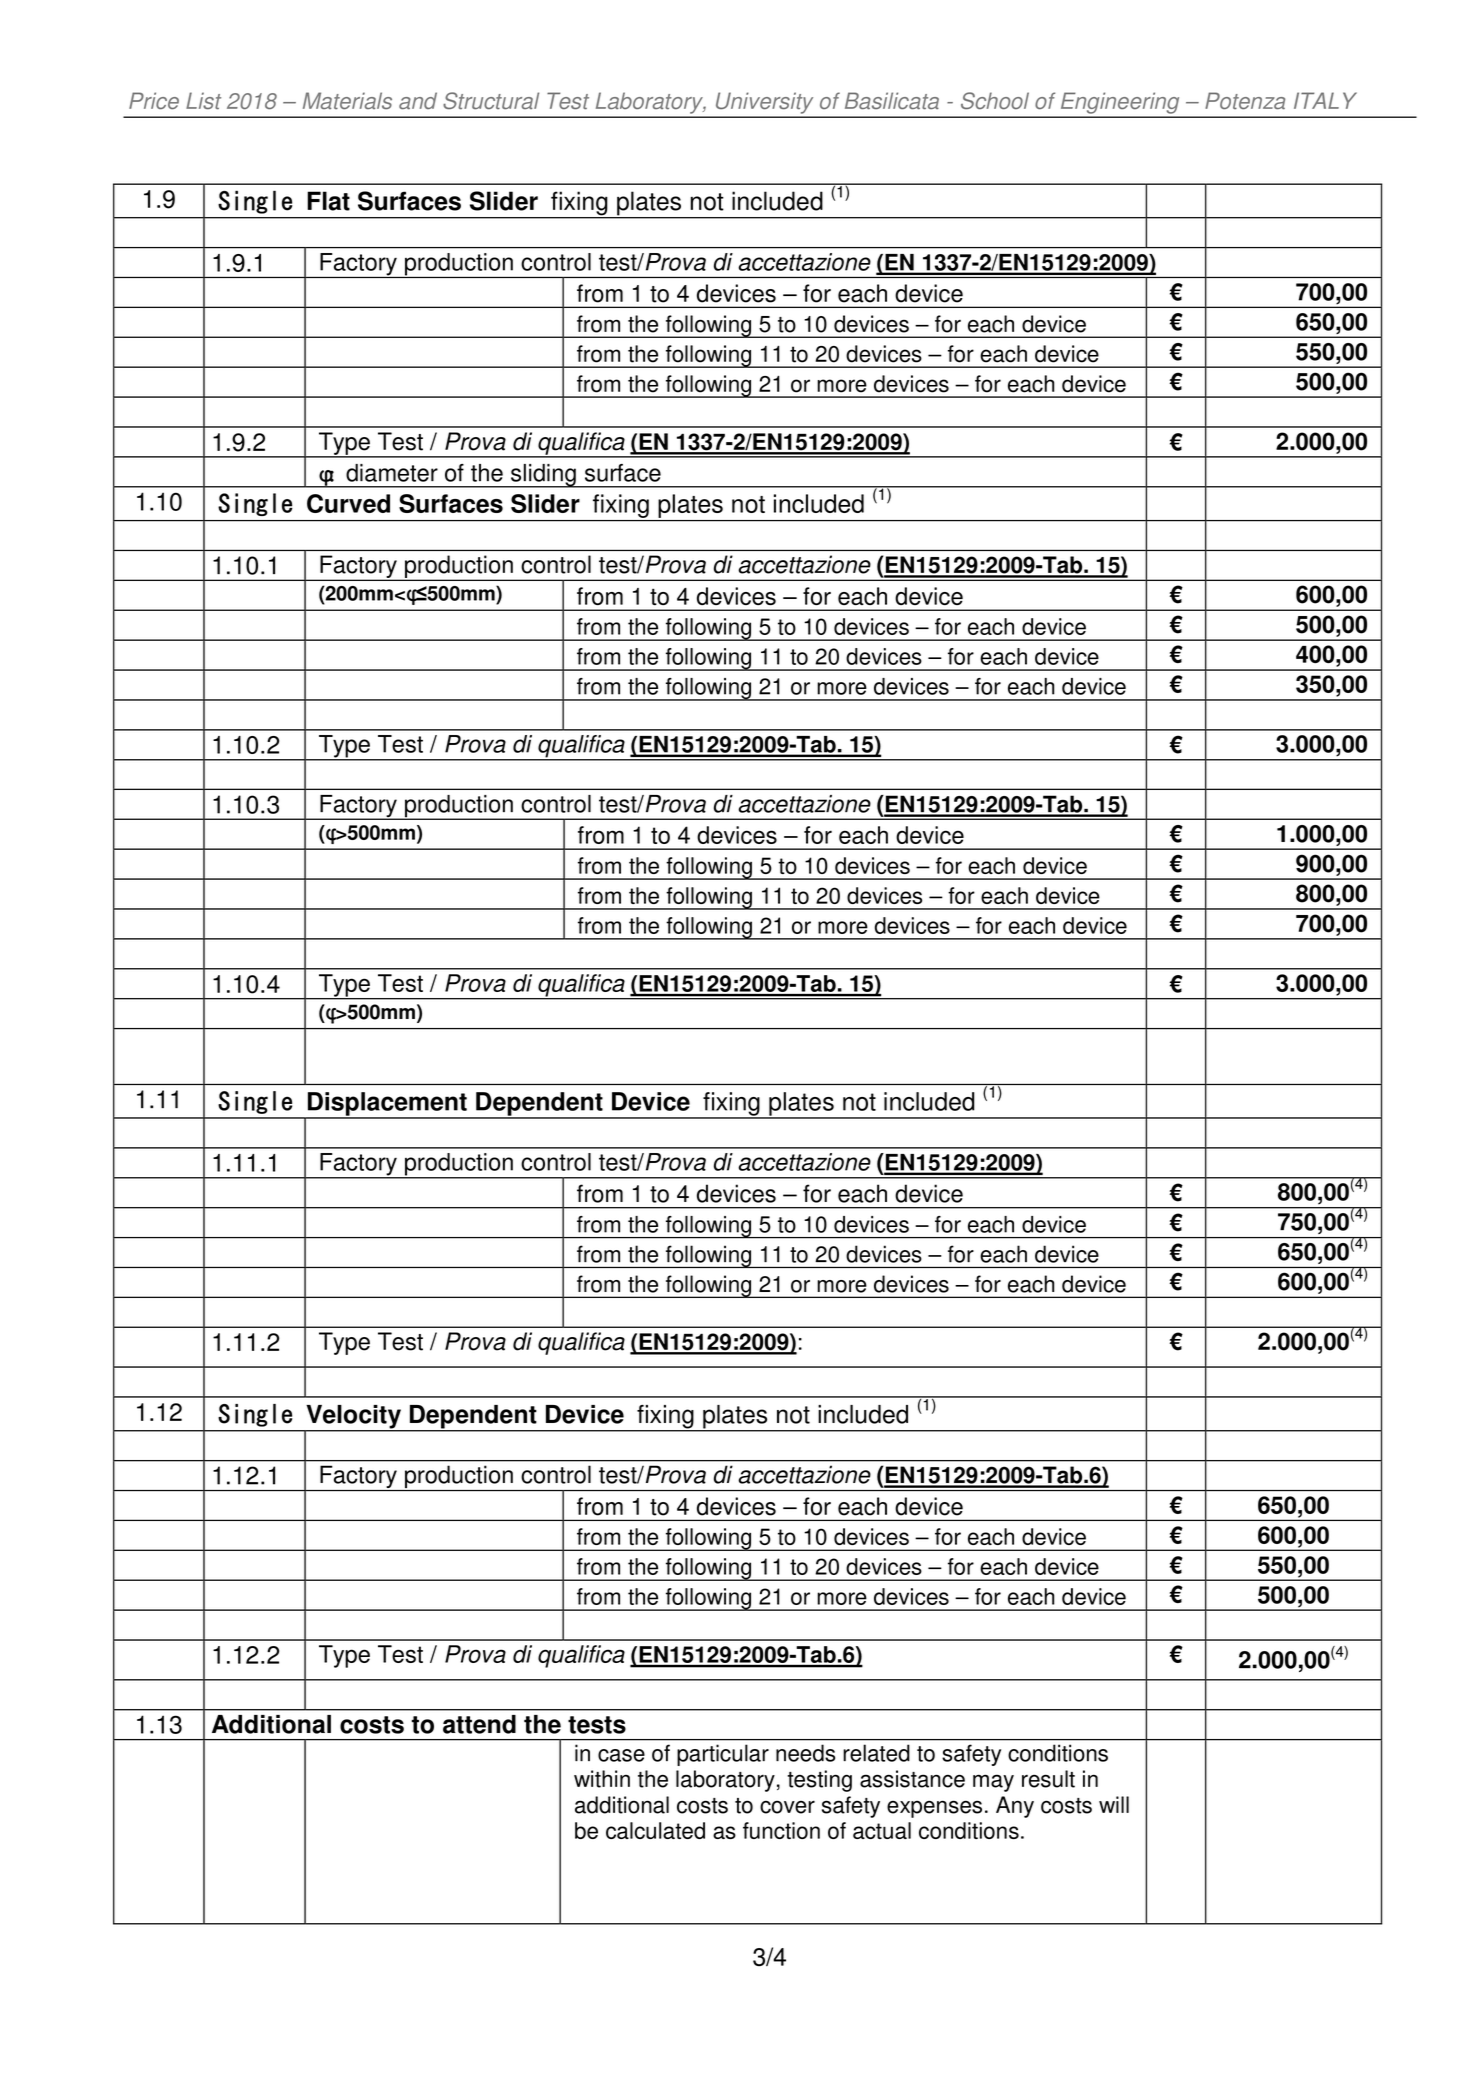 This screenshot has width=1483, height=2098. Describe the element at coordinates (328, 201) in the screenshot. I see `Flat` at that location.
